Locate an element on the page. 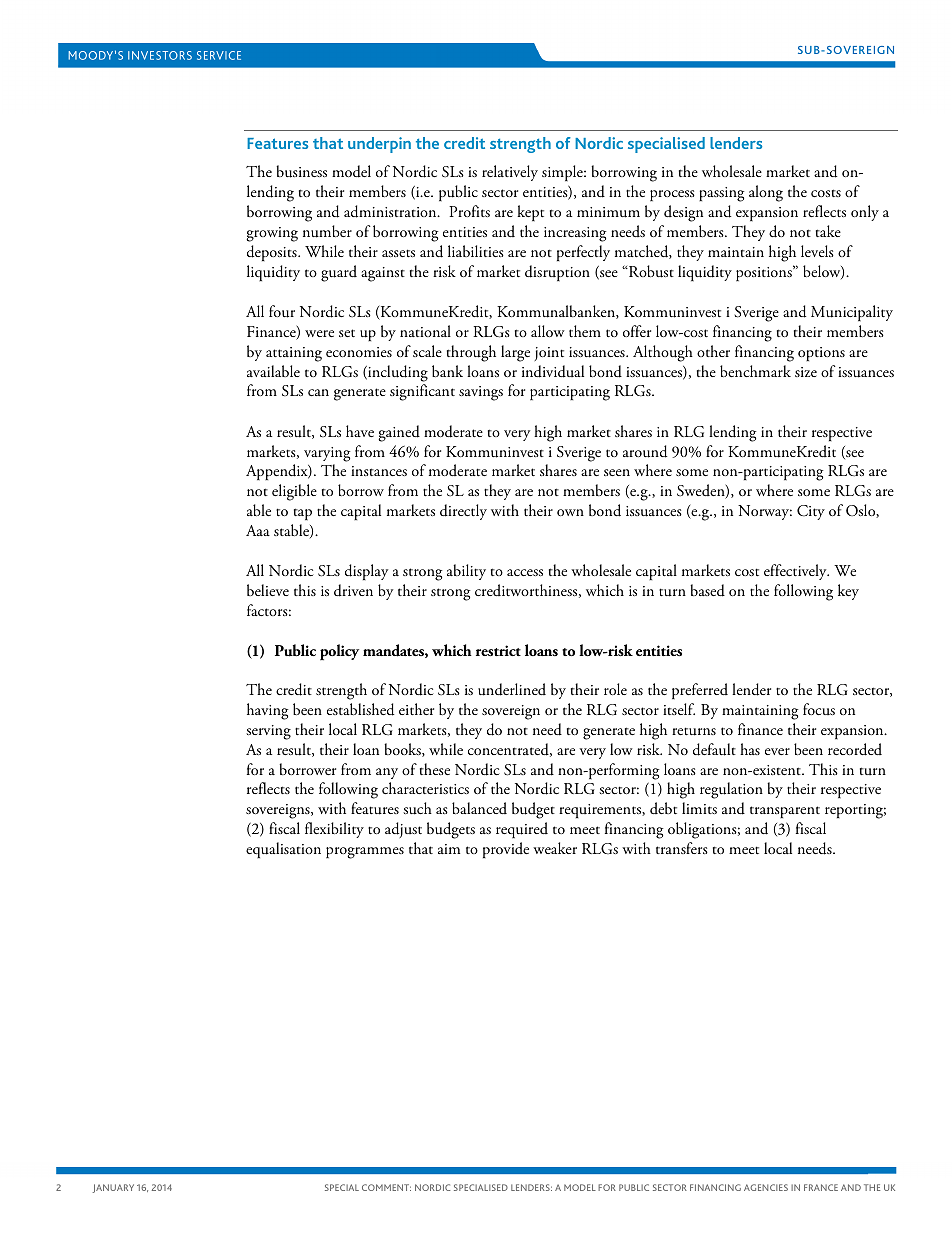 Image resolution: width=952 pixels, height=1233 pixels. relatively is located at coordinates (510, 173).
